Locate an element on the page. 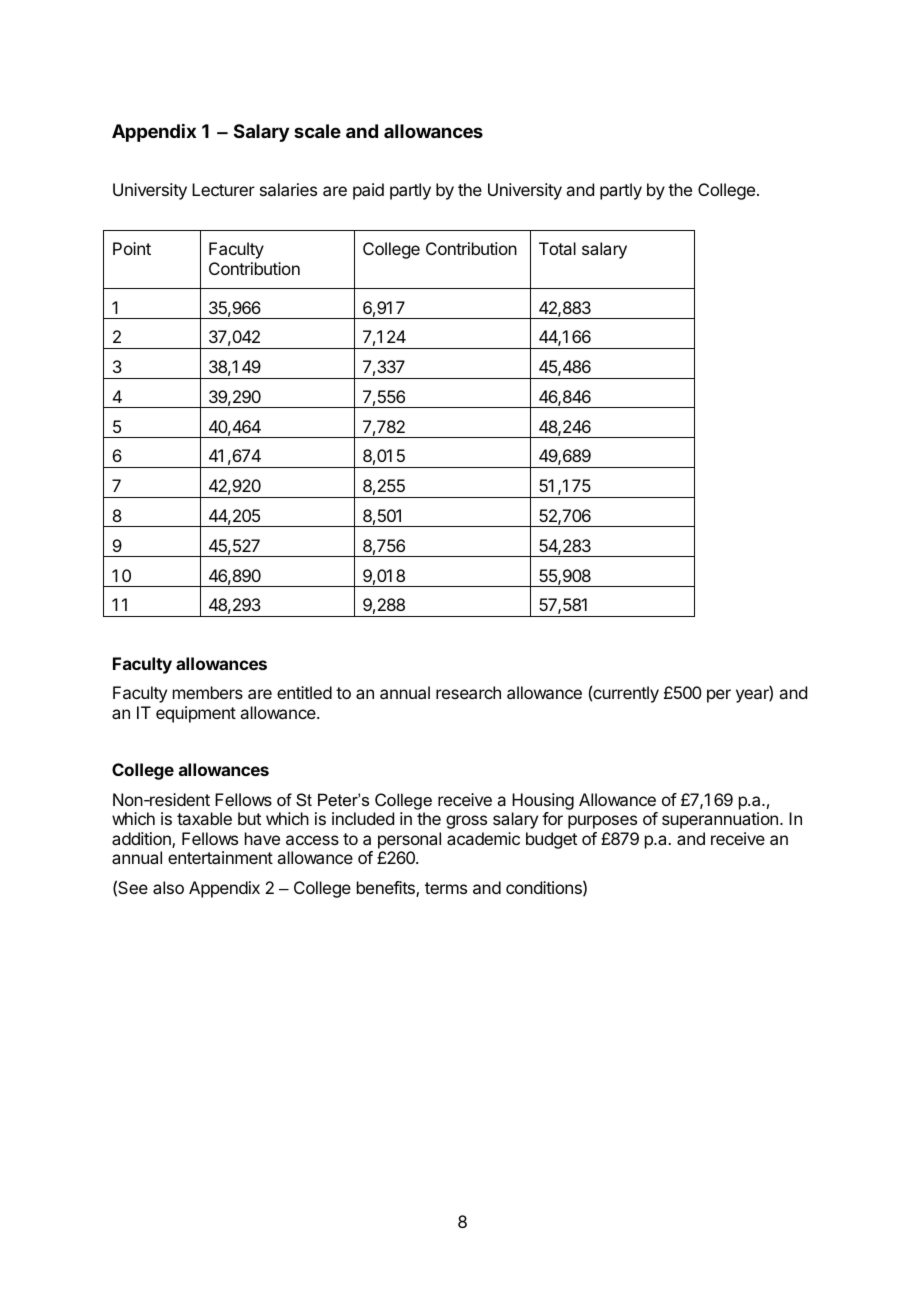 Image resolution: width=924 pixels, height=1308 pixels. terms is located at coordinates (446, 888).
